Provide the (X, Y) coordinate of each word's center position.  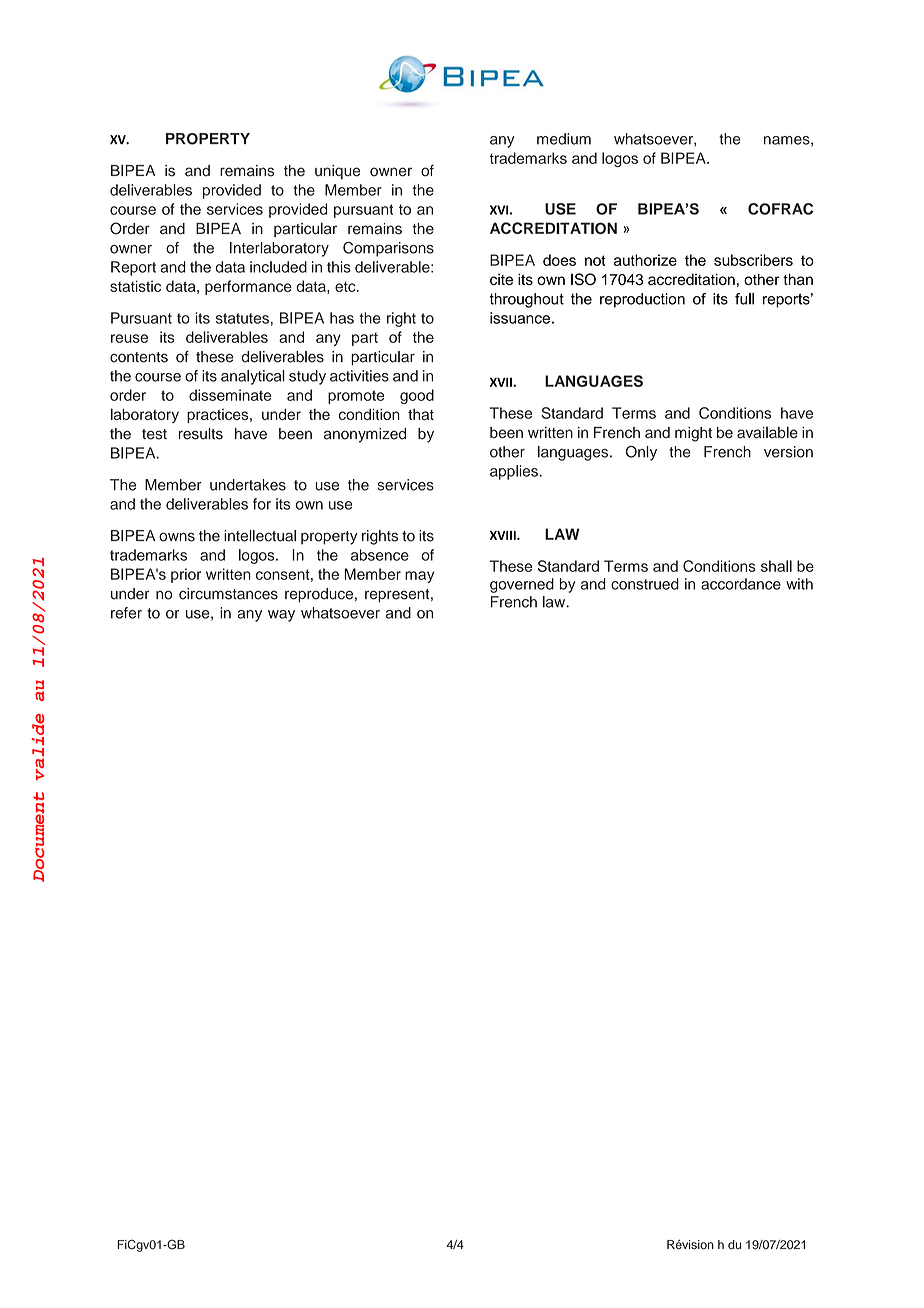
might (693, 434)
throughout (527, 300)
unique (337, 172)
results (201, 434)
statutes (242, 318)
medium (564, 139)
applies (515, 472)
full (744, 299)
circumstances (228, 594)
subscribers (753, 260)
